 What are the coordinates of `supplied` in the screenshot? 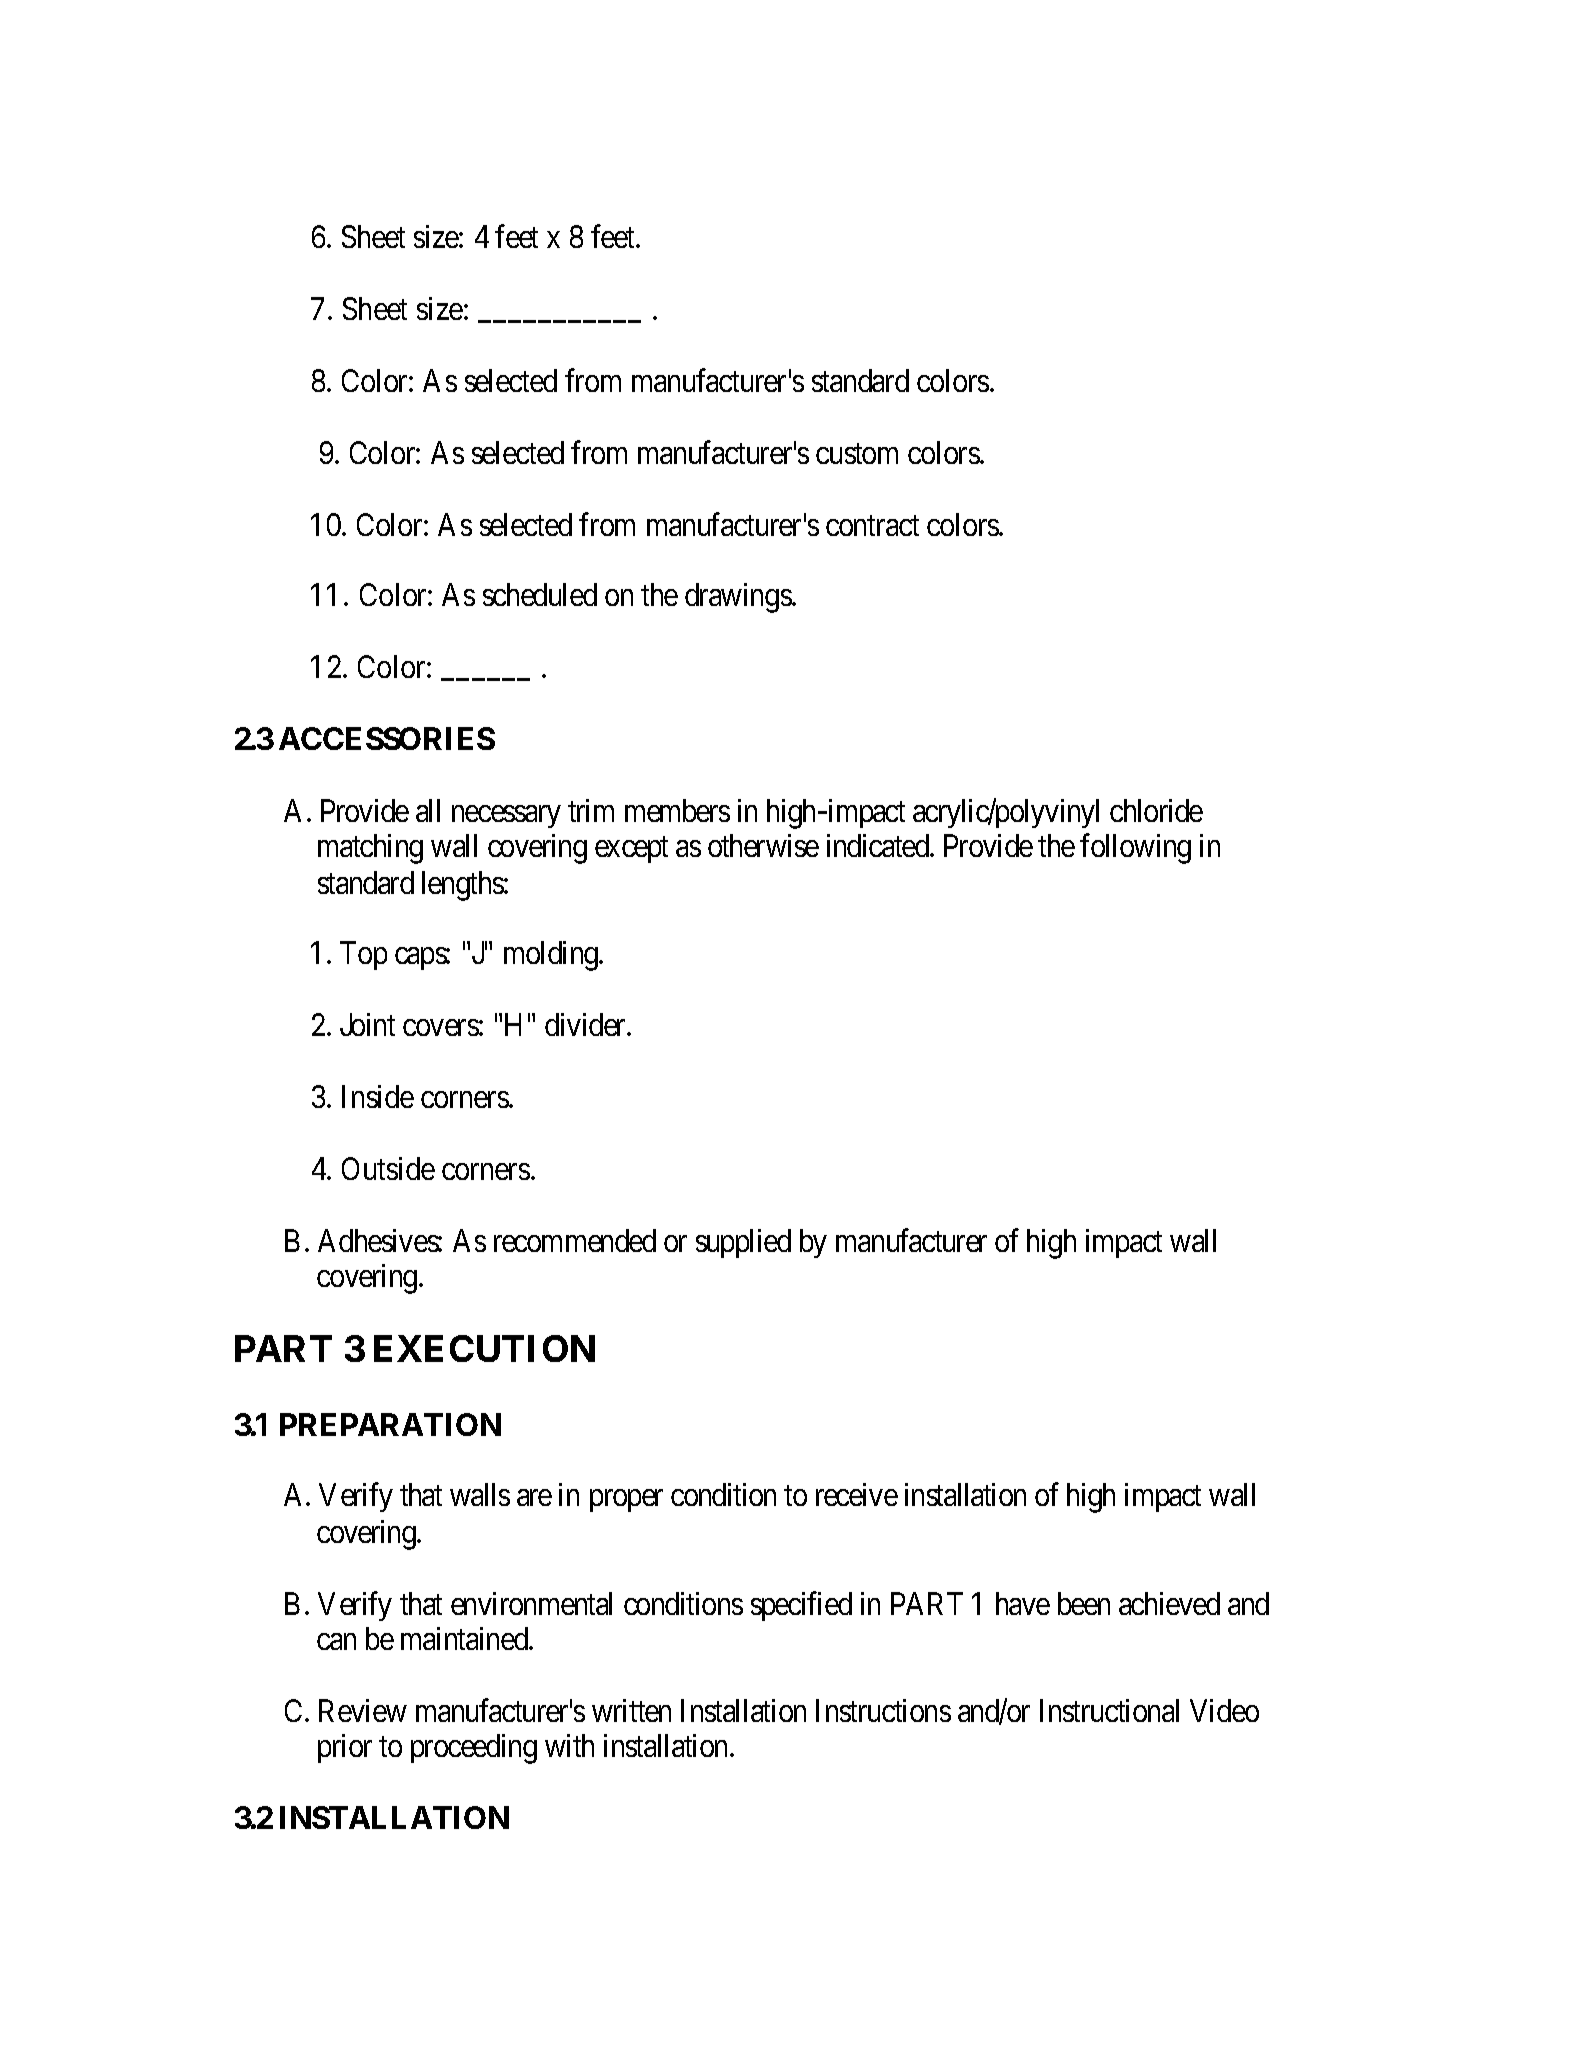 It's located at (743, 1243).
